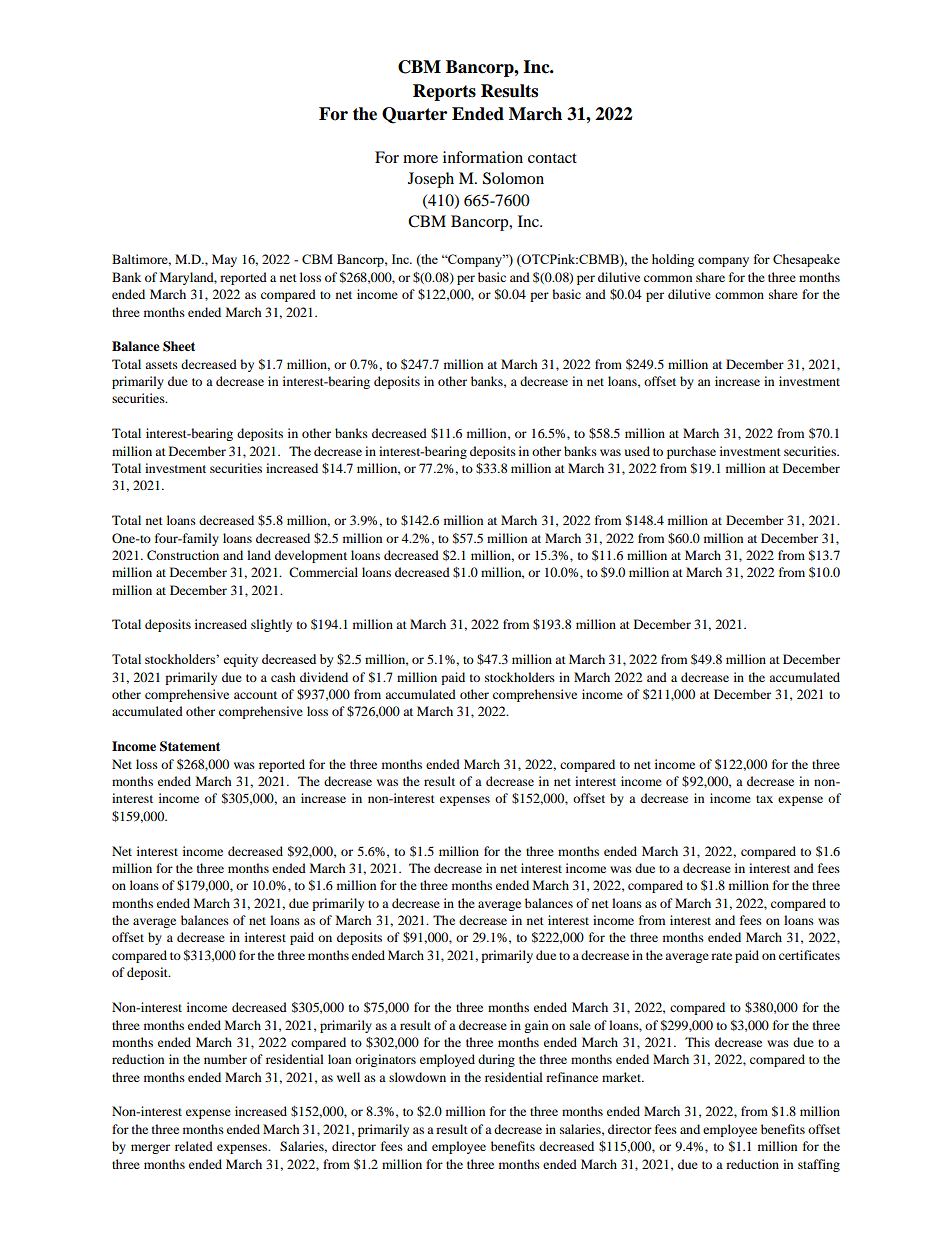 The height and width of the document is (1233, 952). What do you see at coordinates (190, 746) in the document?
I see `Statement` at bounding box center [190, 746].
